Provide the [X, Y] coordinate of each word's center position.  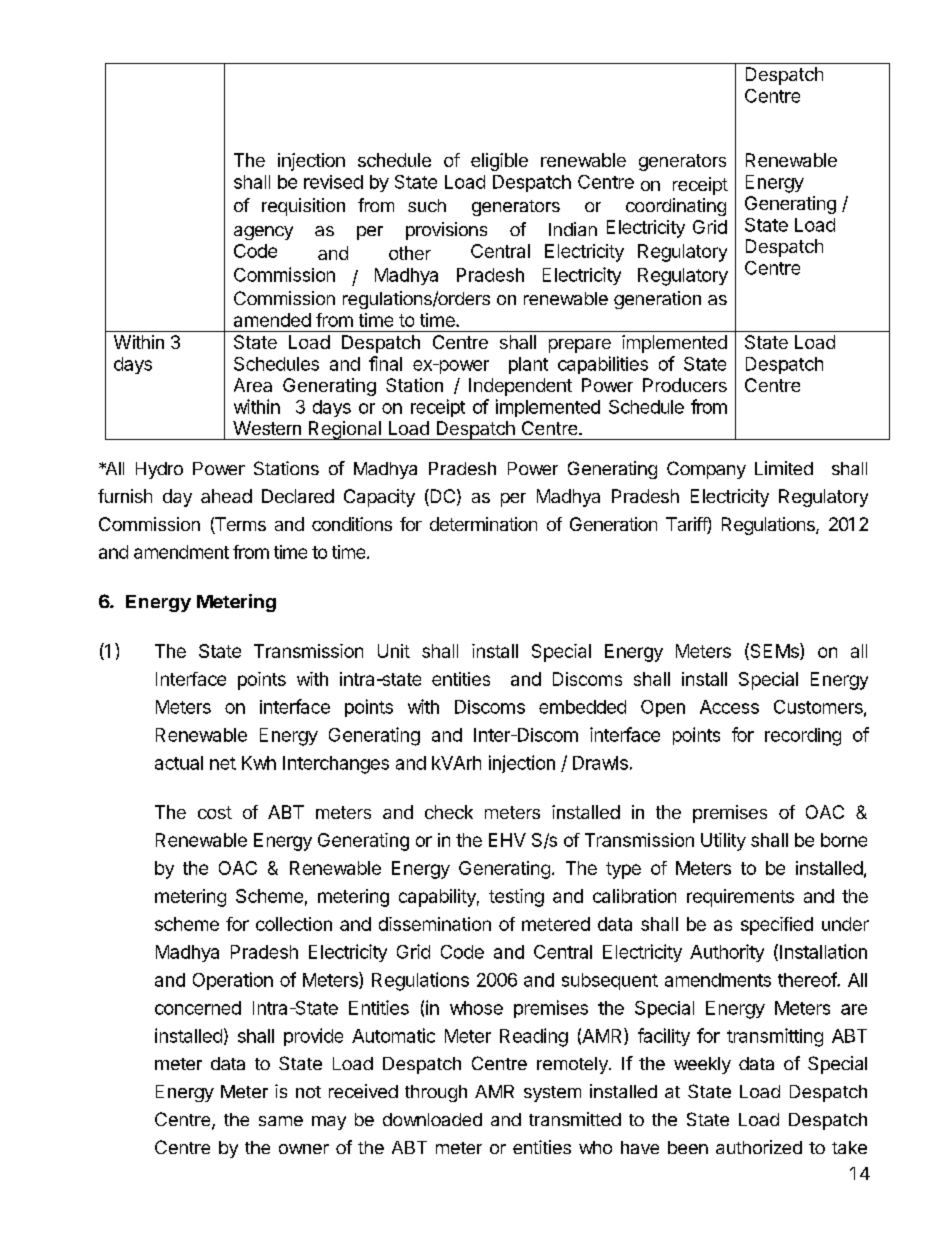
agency [263, 233]
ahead [226, 496]
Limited [784, 468]
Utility [723, 842]
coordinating [676, 207]
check [449, 812]
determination [483, 524]
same [281, 1121]
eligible [499, 162]
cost [215, 812]
